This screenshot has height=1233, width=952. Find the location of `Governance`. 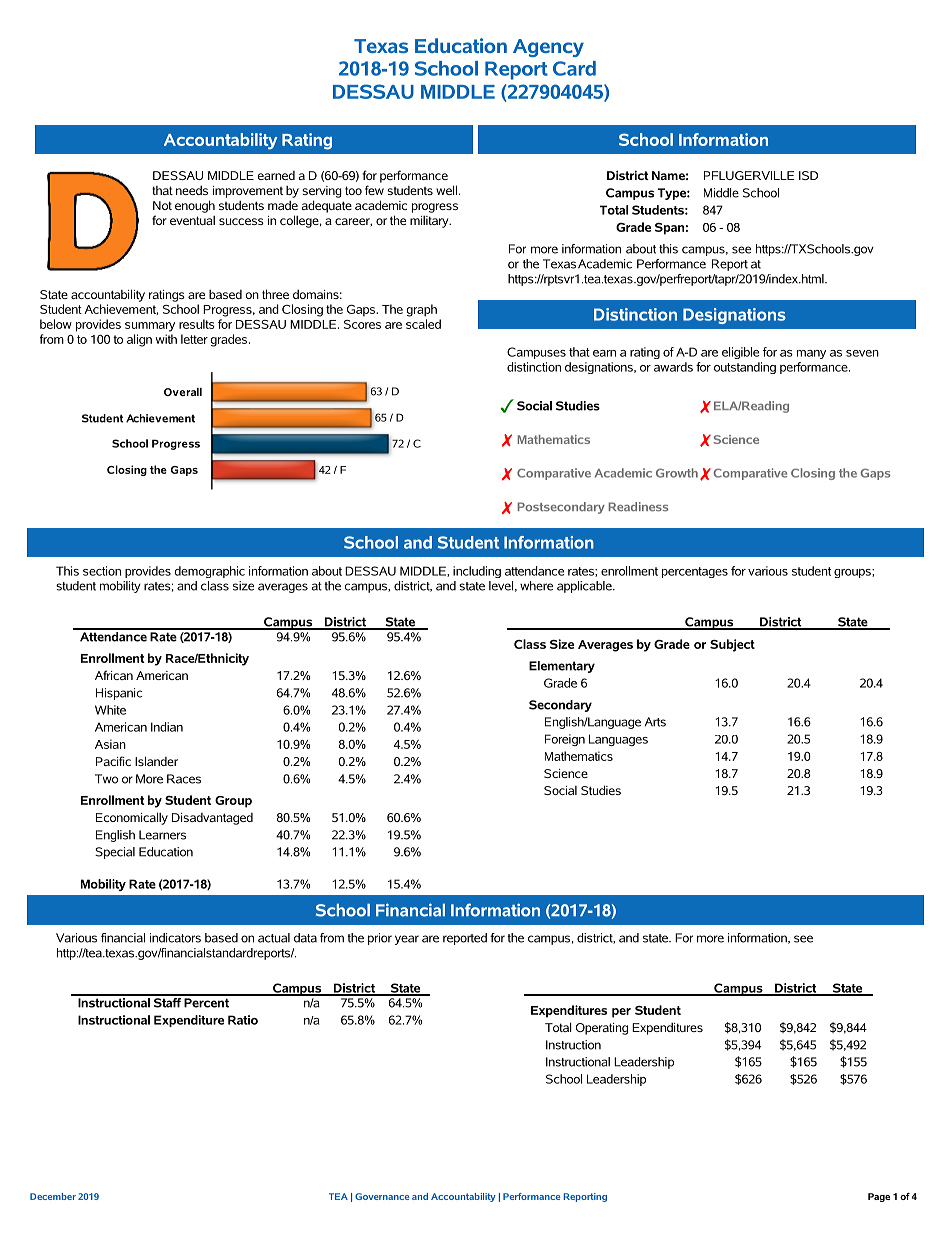

Governance is located at coordinates (382, 1196).
